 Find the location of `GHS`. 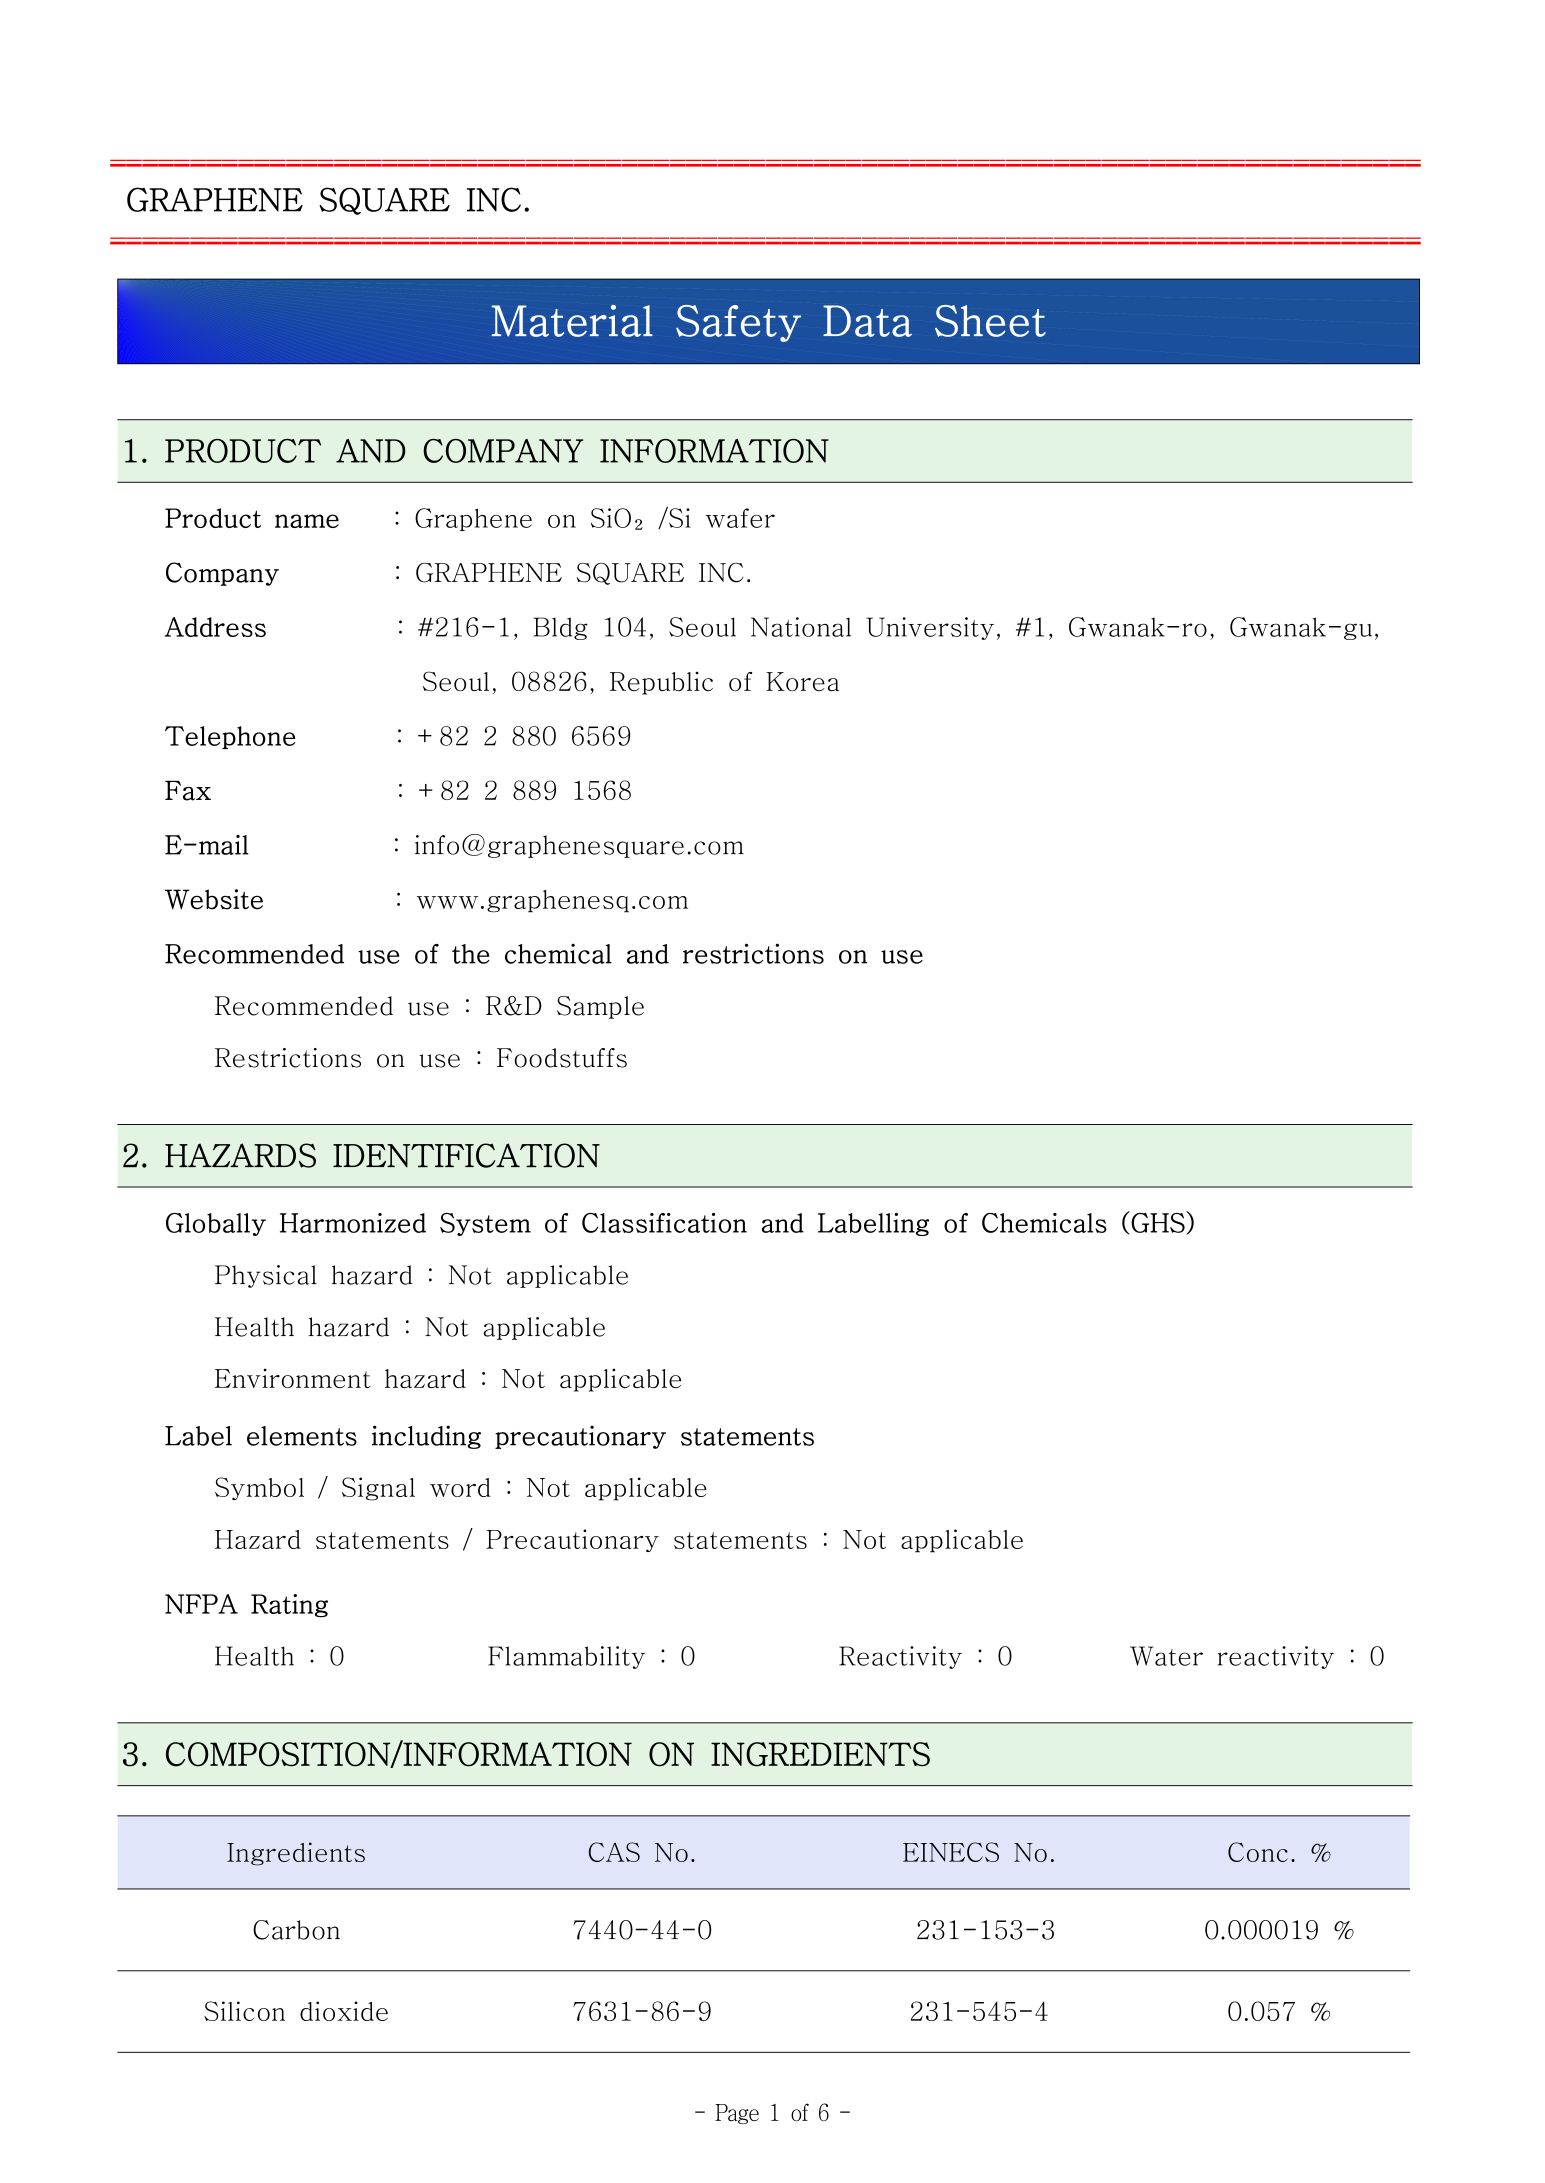

GHS is located at coordinates (1159, 1223).
